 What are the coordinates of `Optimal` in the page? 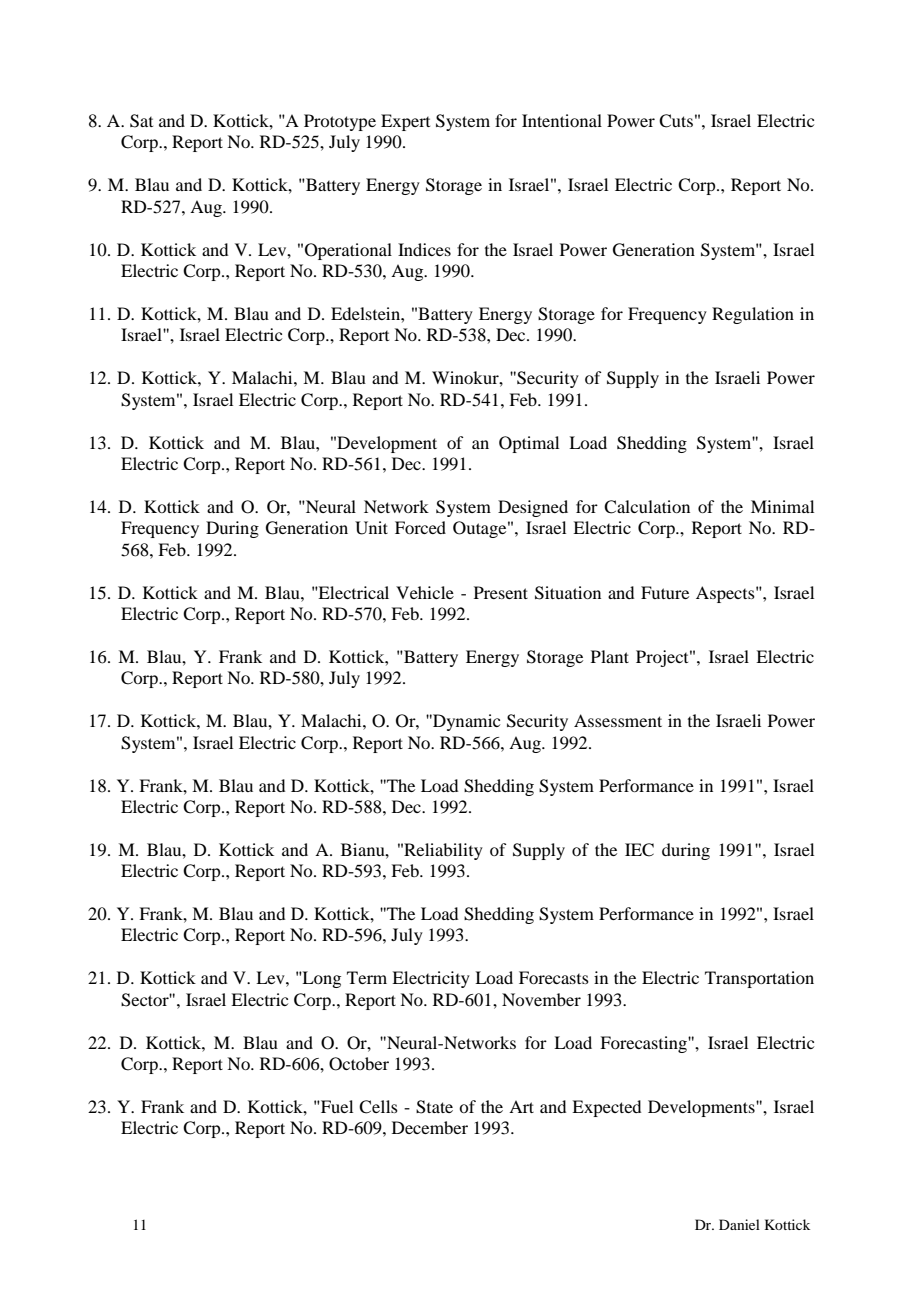 It's located at (529, 444).
